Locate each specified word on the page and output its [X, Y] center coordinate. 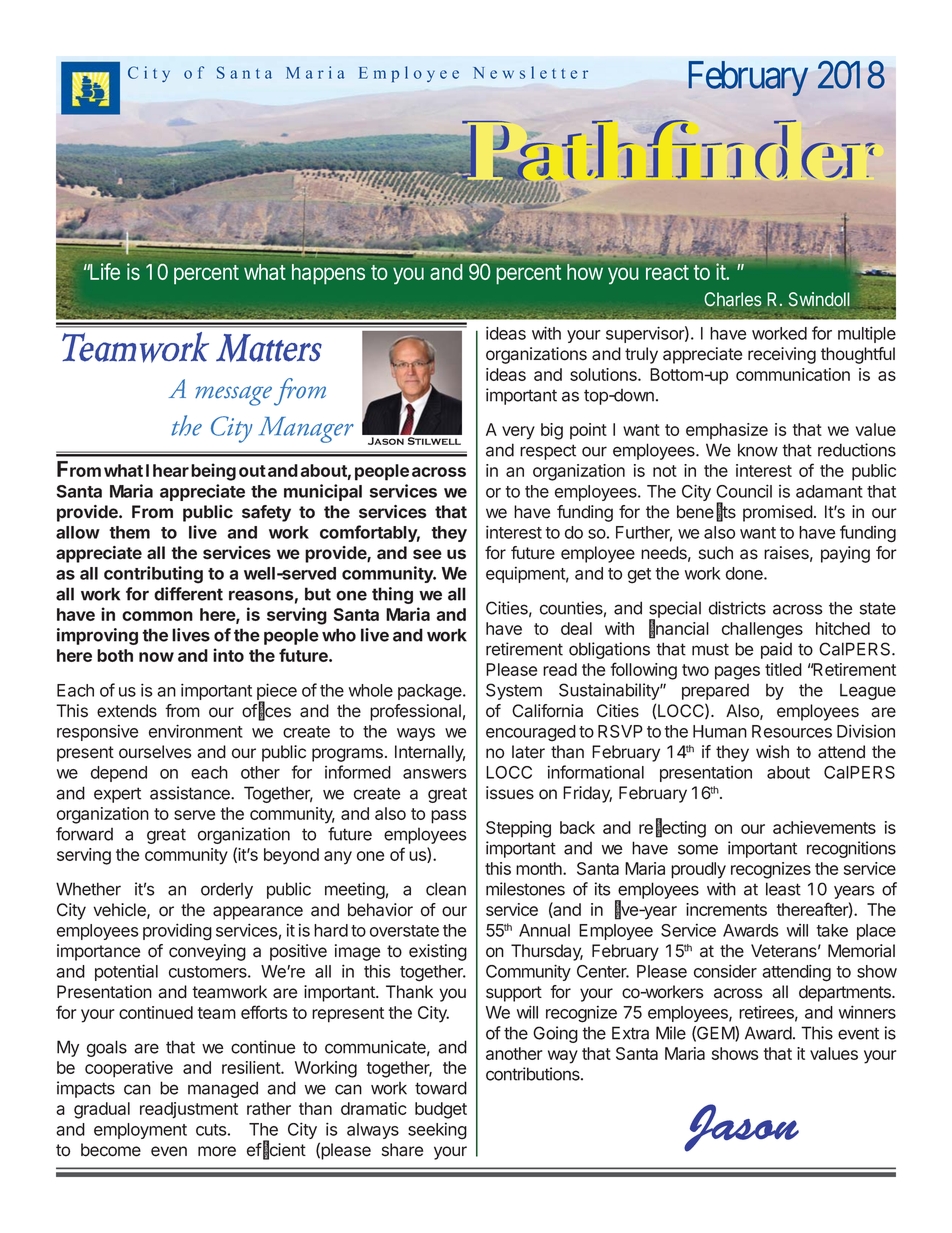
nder [788, 149]
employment [140, 1131]
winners [867, 1012]
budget [441, 1110]
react [667, 272]
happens [328, 274]
